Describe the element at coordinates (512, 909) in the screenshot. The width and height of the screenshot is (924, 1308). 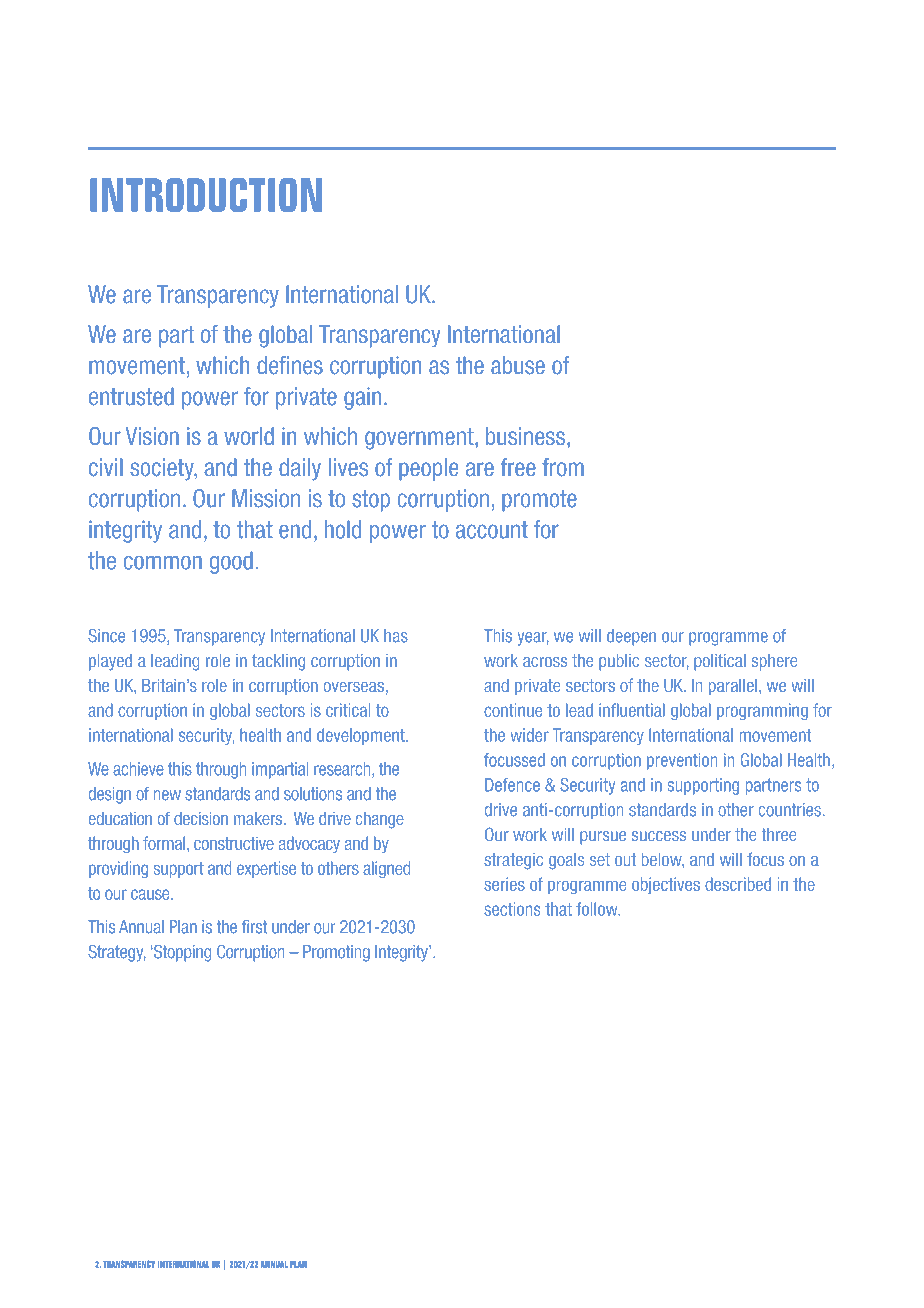
I see `sections` at that location.
